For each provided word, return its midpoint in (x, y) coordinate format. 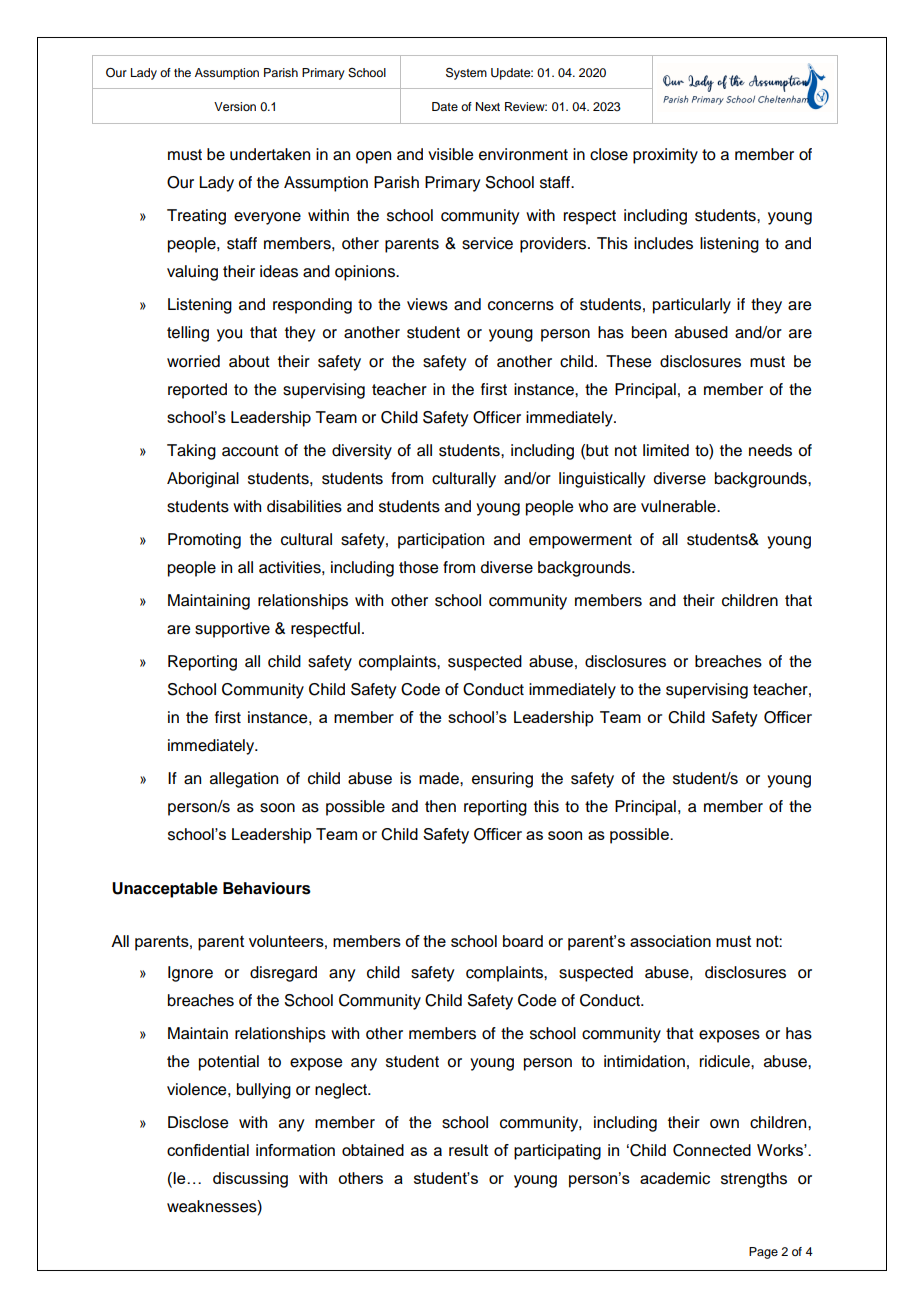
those (418, 567)
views (427, 304)
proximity (665, 156)
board (523, 941)
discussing (250, 1180)
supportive (232, 630)
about (249, 361)
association (670, 941)
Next (488, 106)
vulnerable (679, 506)
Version (235, 106)
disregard (283, 974)
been (649, 332)
